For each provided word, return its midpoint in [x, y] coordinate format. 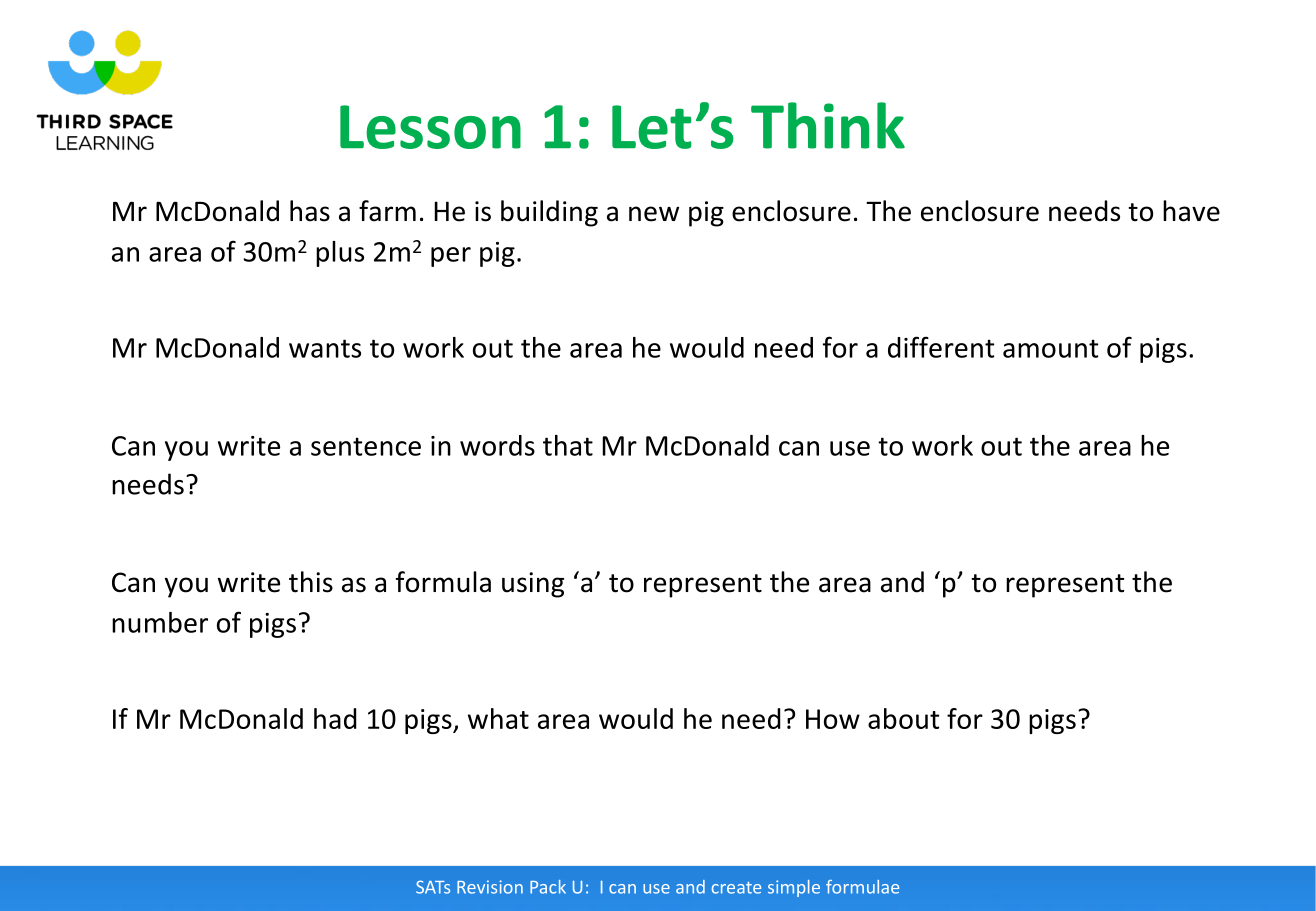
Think [828, 125]
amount [1050, 348]
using [533, 585]
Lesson [430, 127]
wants [325, 348]
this [311, 582]
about [903, 718]
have [1191, 211]
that [568, 445]
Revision [490, 887]
